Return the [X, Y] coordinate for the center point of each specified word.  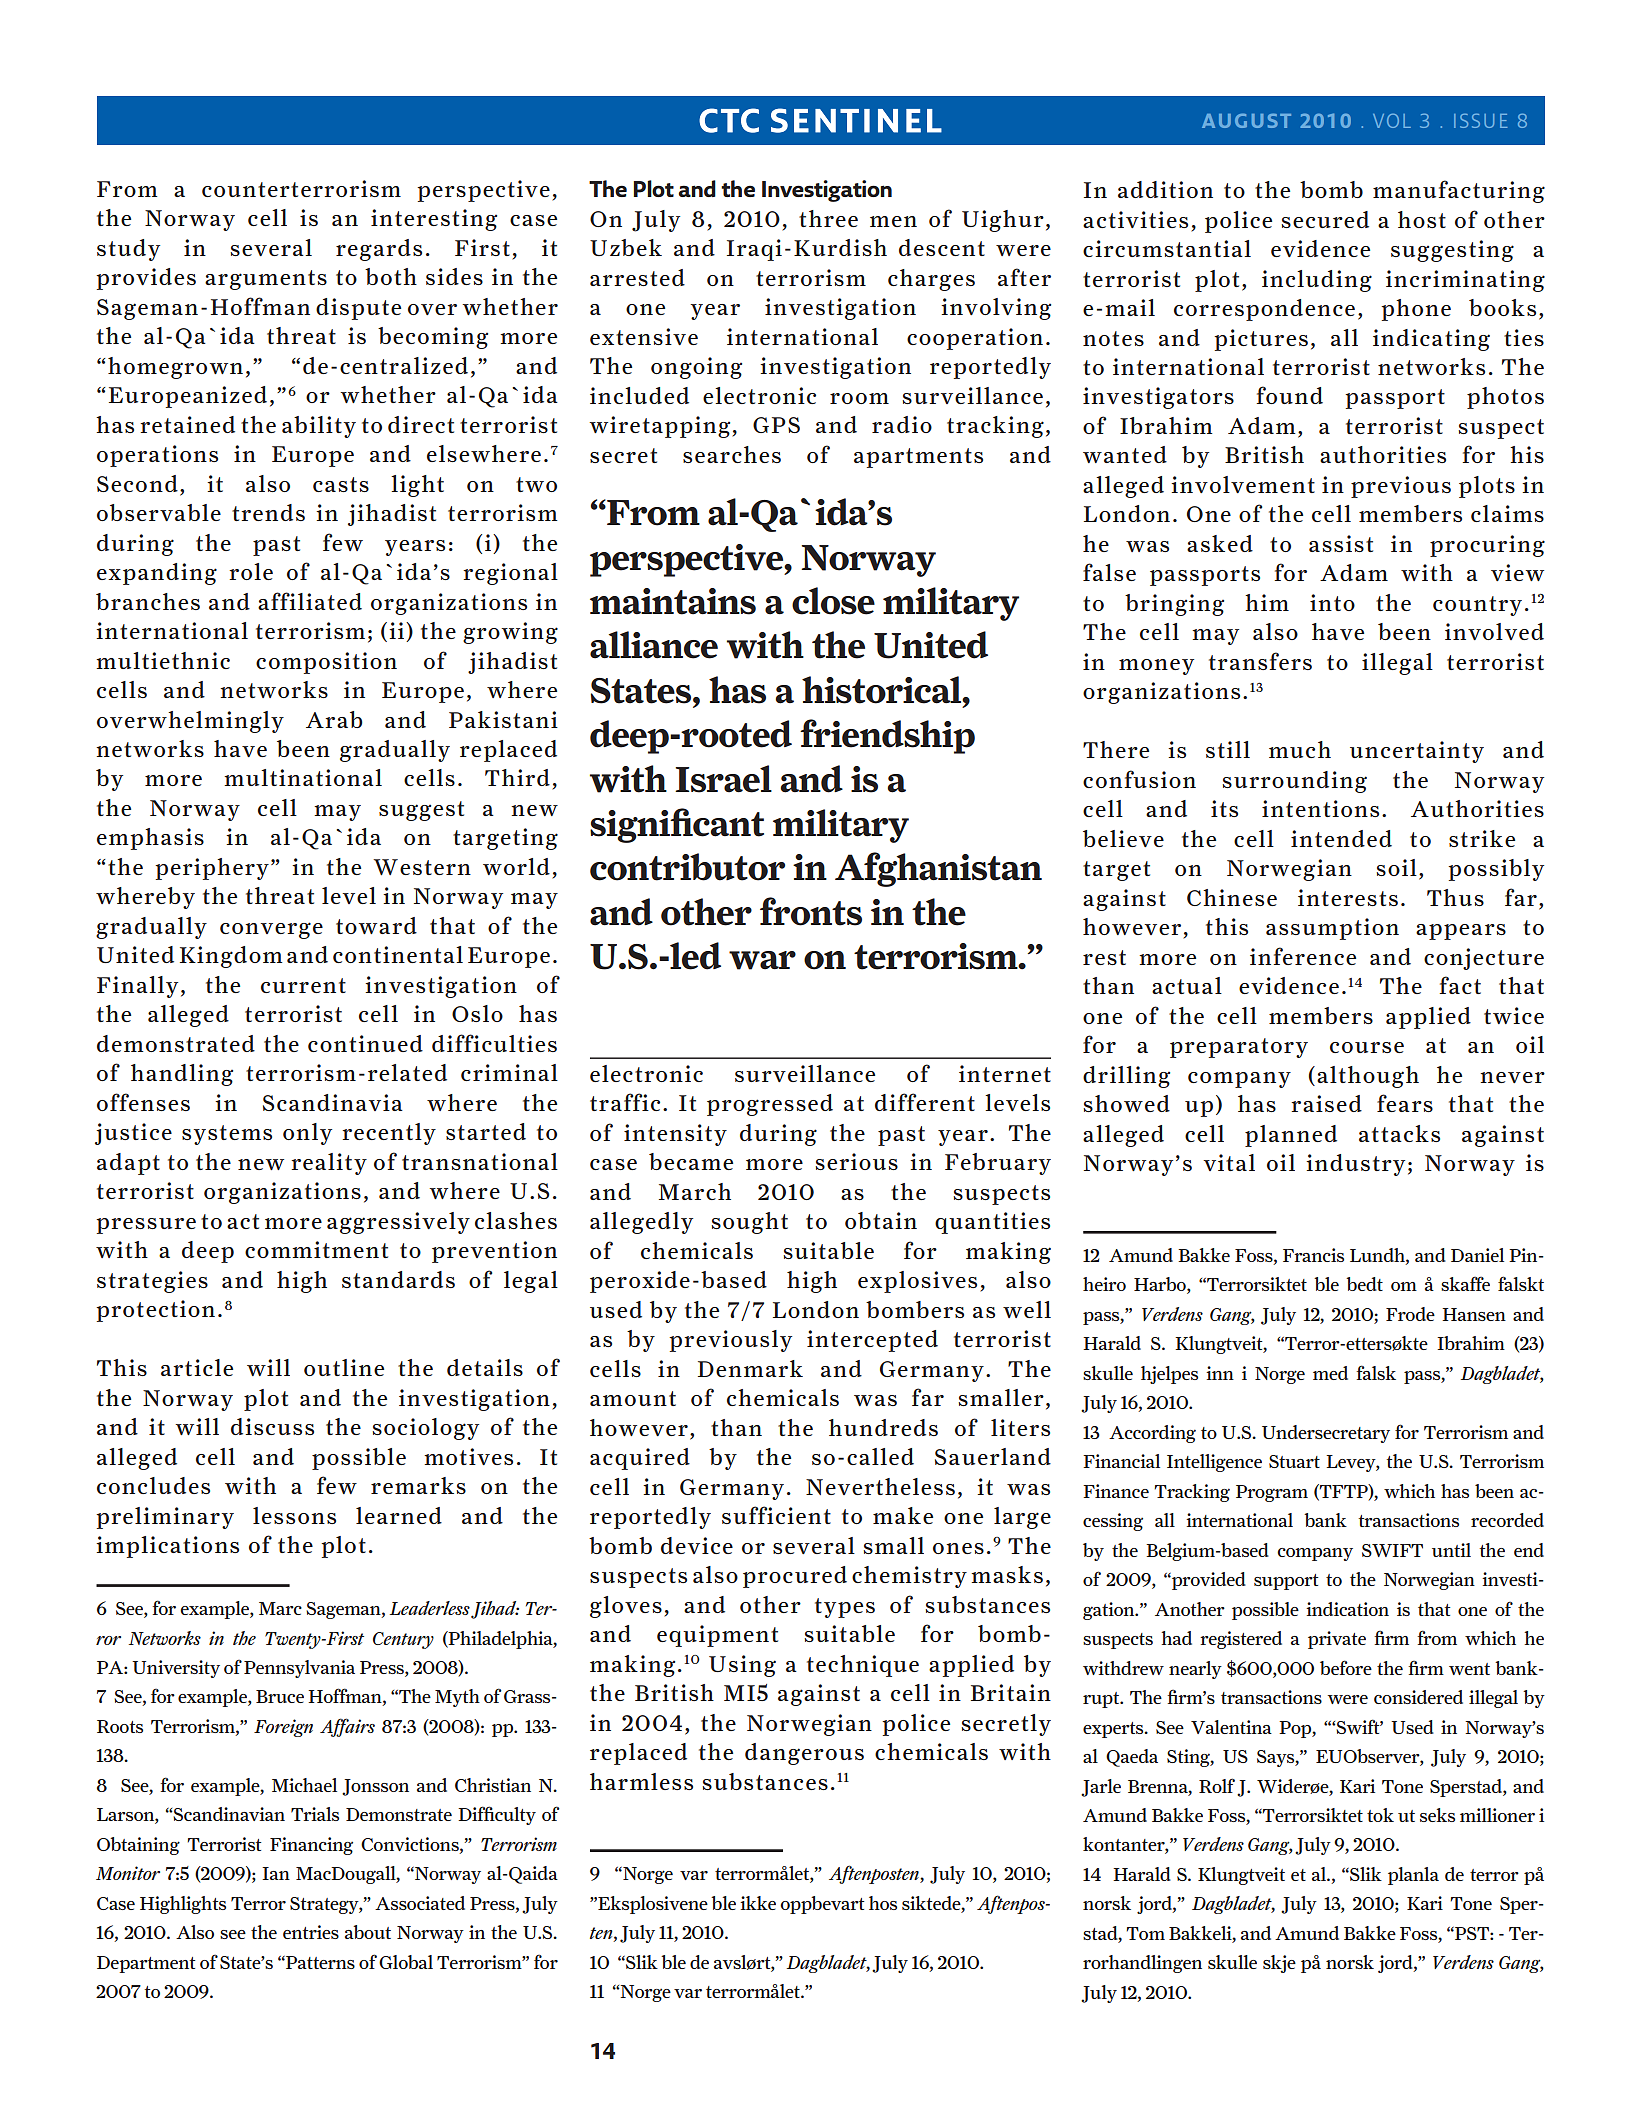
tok [1380, 1815]
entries [311, 1932]
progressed [770, 1105]
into [1332, 602]
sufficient [776, 1515]
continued [365, 1043]
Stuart [1294, 1461]
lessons [294, 1515]
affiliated [310, 601]
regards [379, 250]
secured [1325, 219]
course [1367, 1047]
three [828, 218]
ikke [758, 1903]
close [833, 601]
